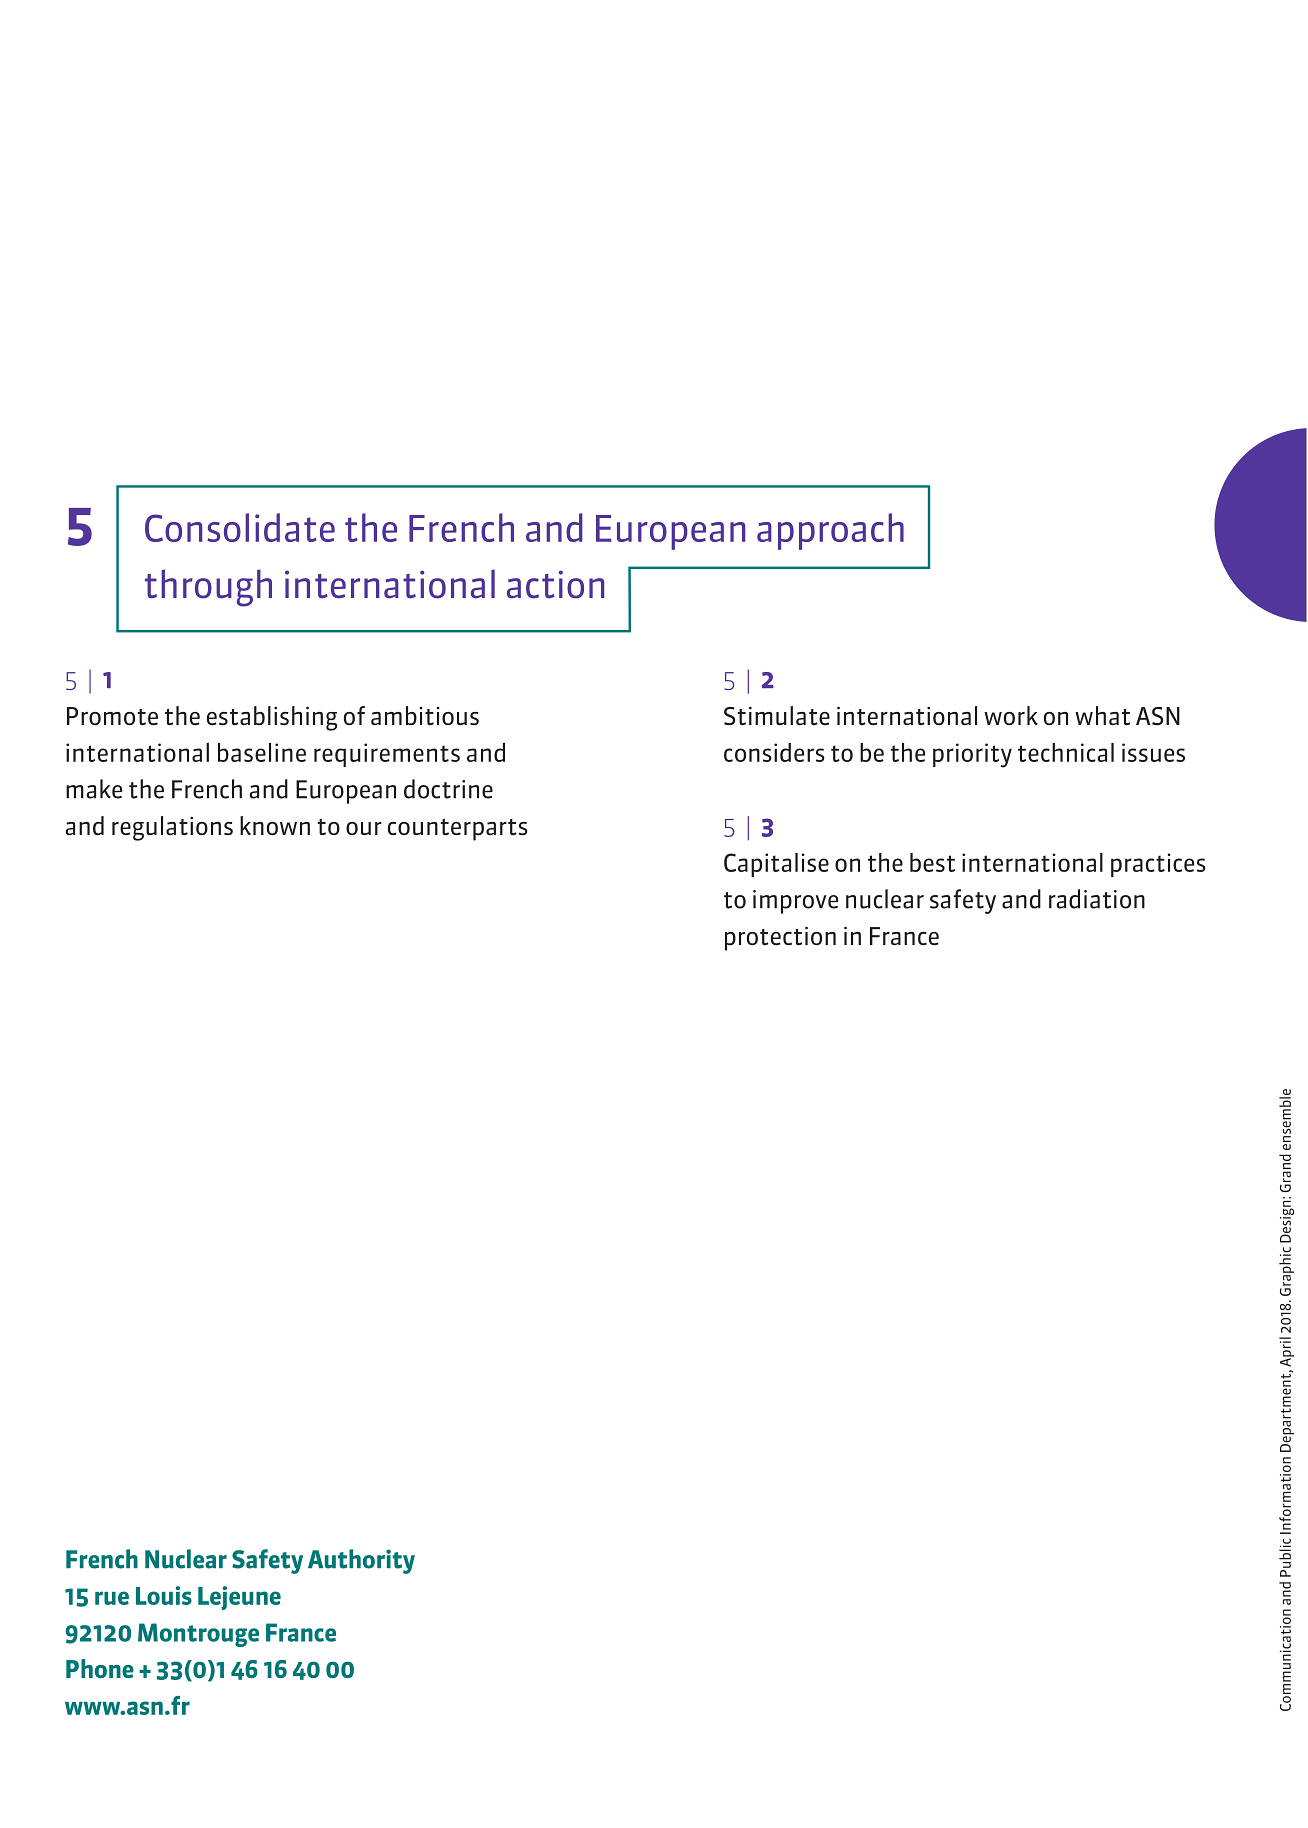  What do you see at coordinates (208, 588) in the document?
I see `through` at bounding box center [208, 588].
